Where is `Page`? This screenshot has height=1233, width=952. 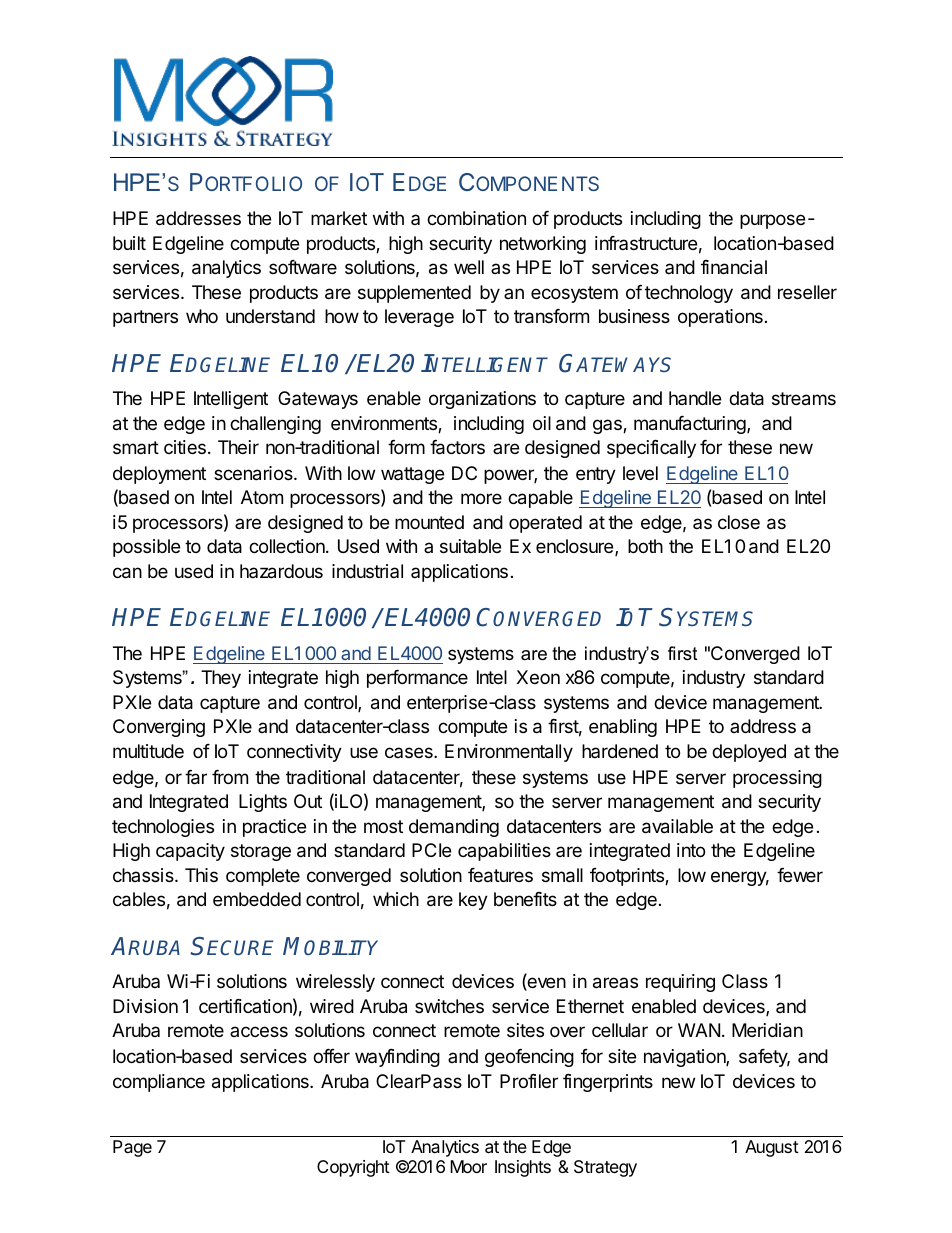
Page is located at coordinates (132, 1148).
